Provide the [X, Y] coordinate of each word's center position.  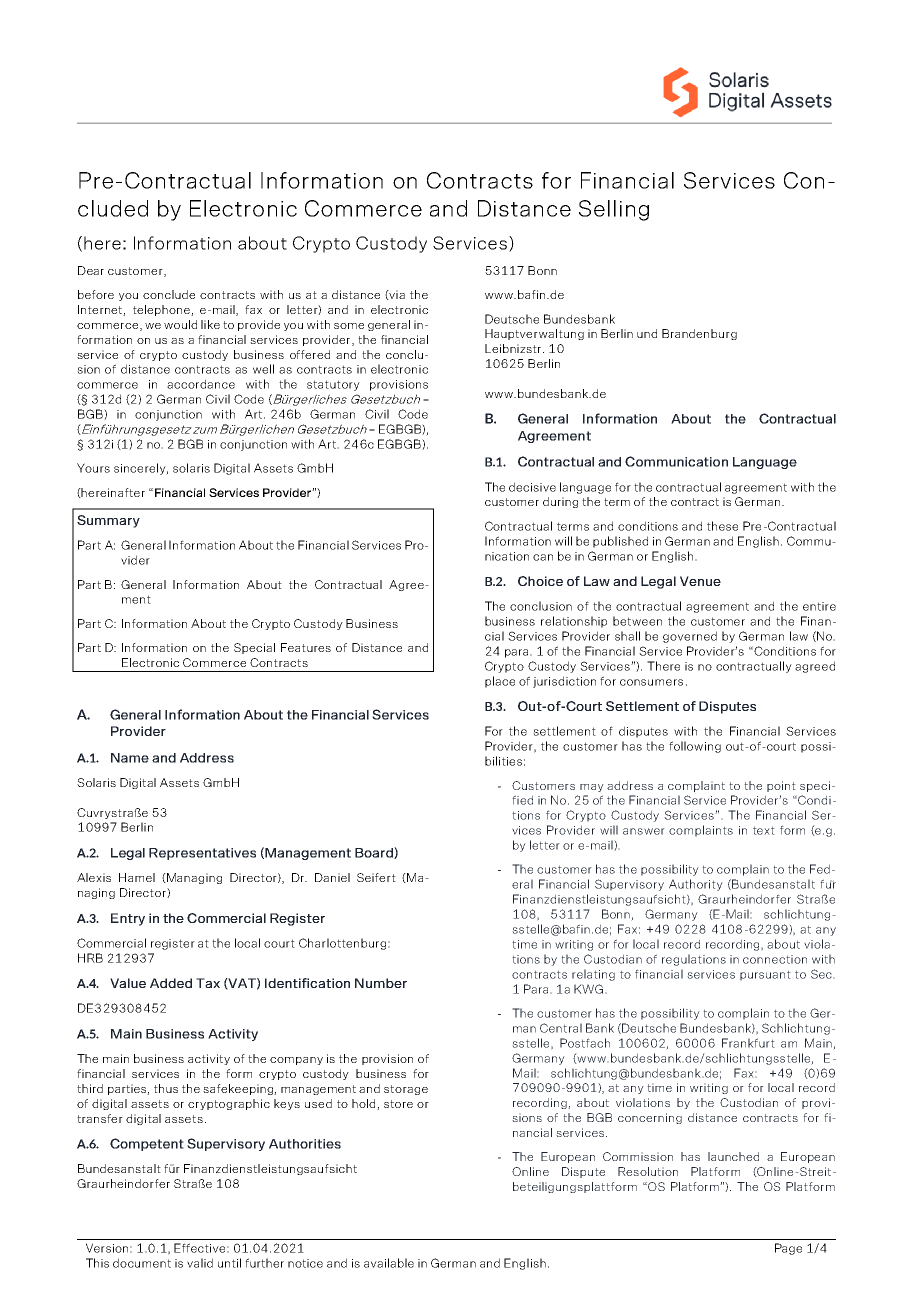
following [695, 747]
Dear [91, 270]
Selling [614, 210]
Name [130, 758]
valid [200, 1263]
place [500, 682]
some [349, 326]
